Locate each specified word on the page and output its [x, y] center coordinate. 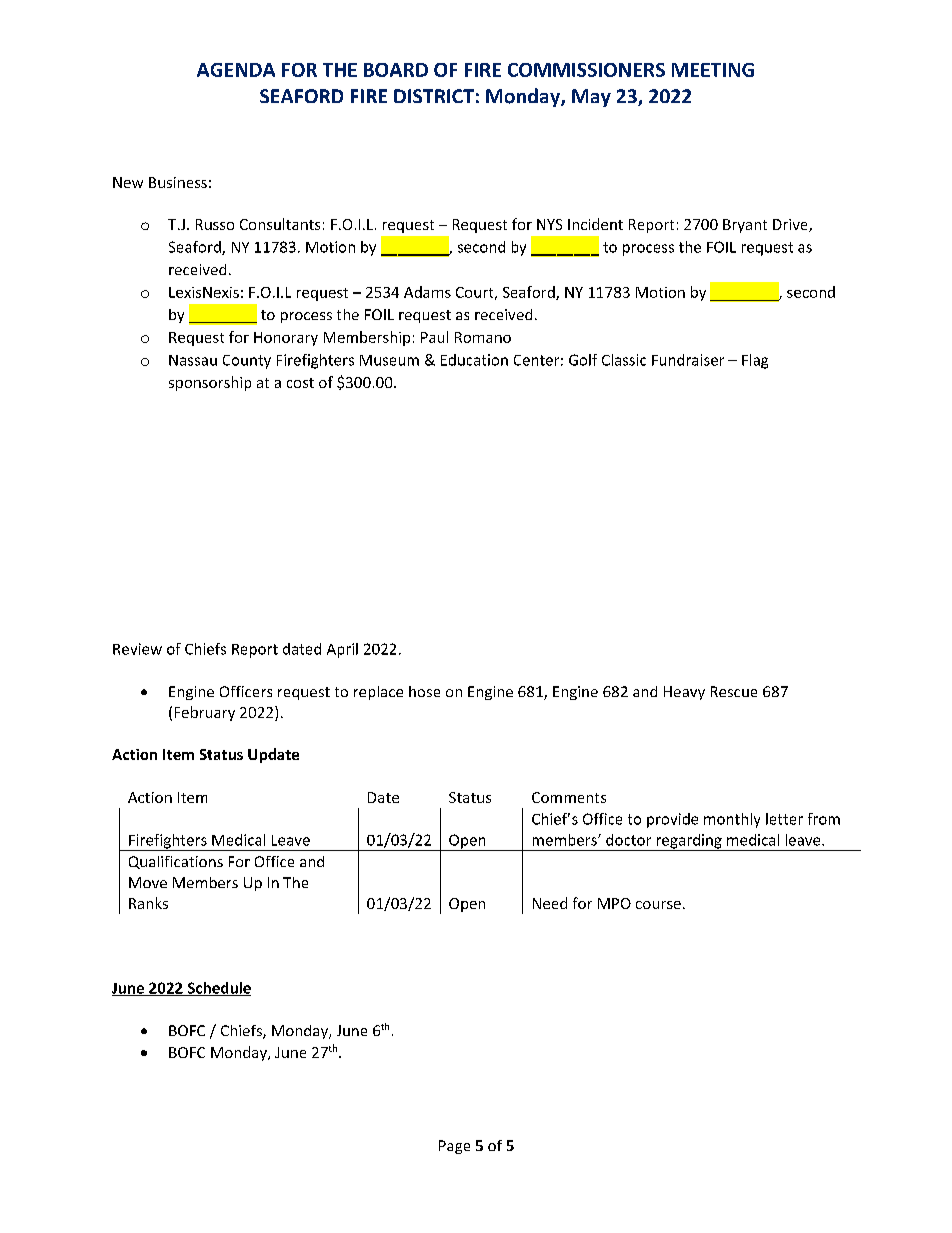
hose [424, 691]
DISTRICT [434, 96]
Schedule [218, 989]
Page [454, 1147]
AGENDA [236, 70]
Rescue [734, 691]
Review [137, 649]
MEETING [713, 70]
